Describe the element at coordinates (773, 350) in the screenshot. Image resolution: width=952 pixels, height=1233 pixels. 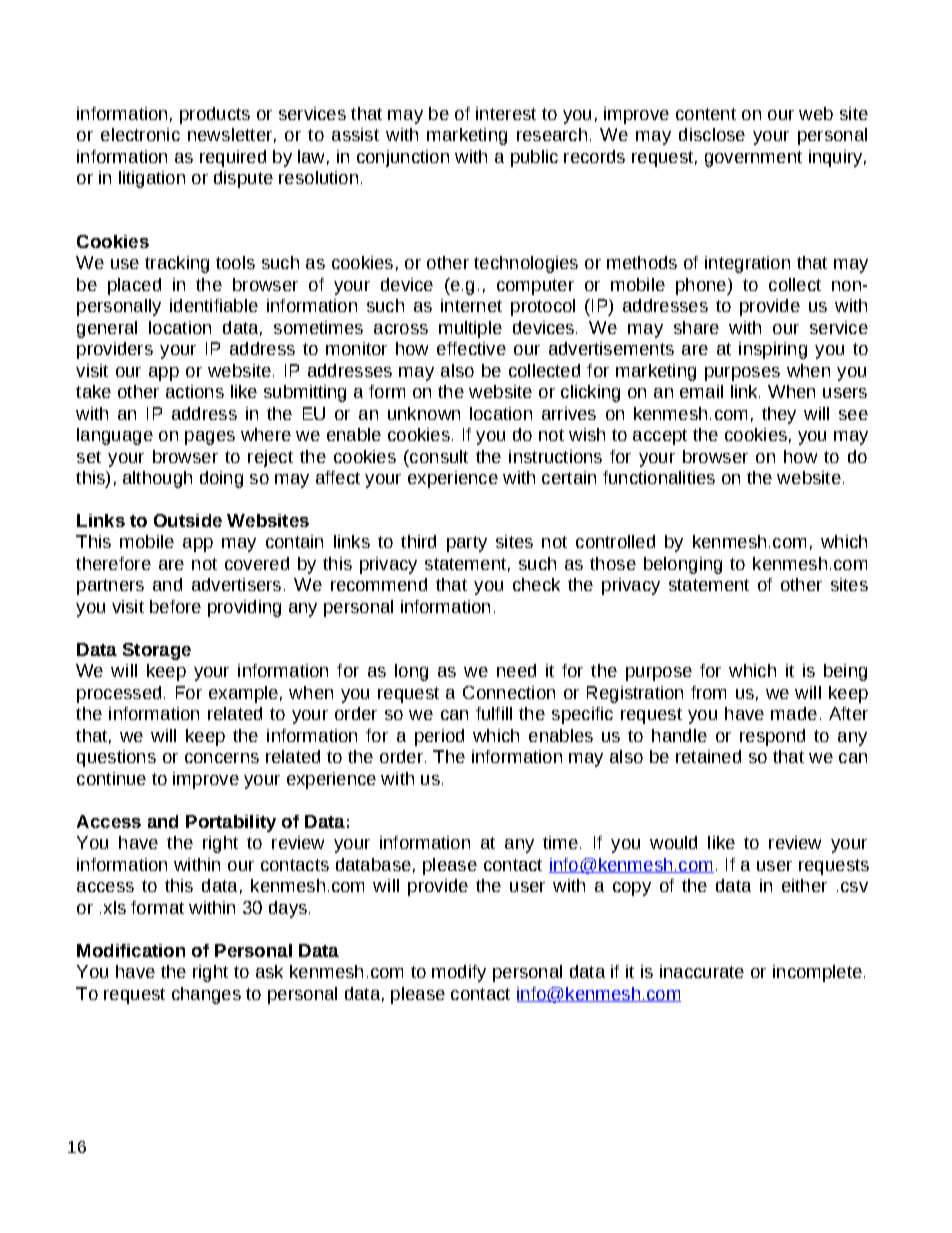
I see `inspiring` at that location.
